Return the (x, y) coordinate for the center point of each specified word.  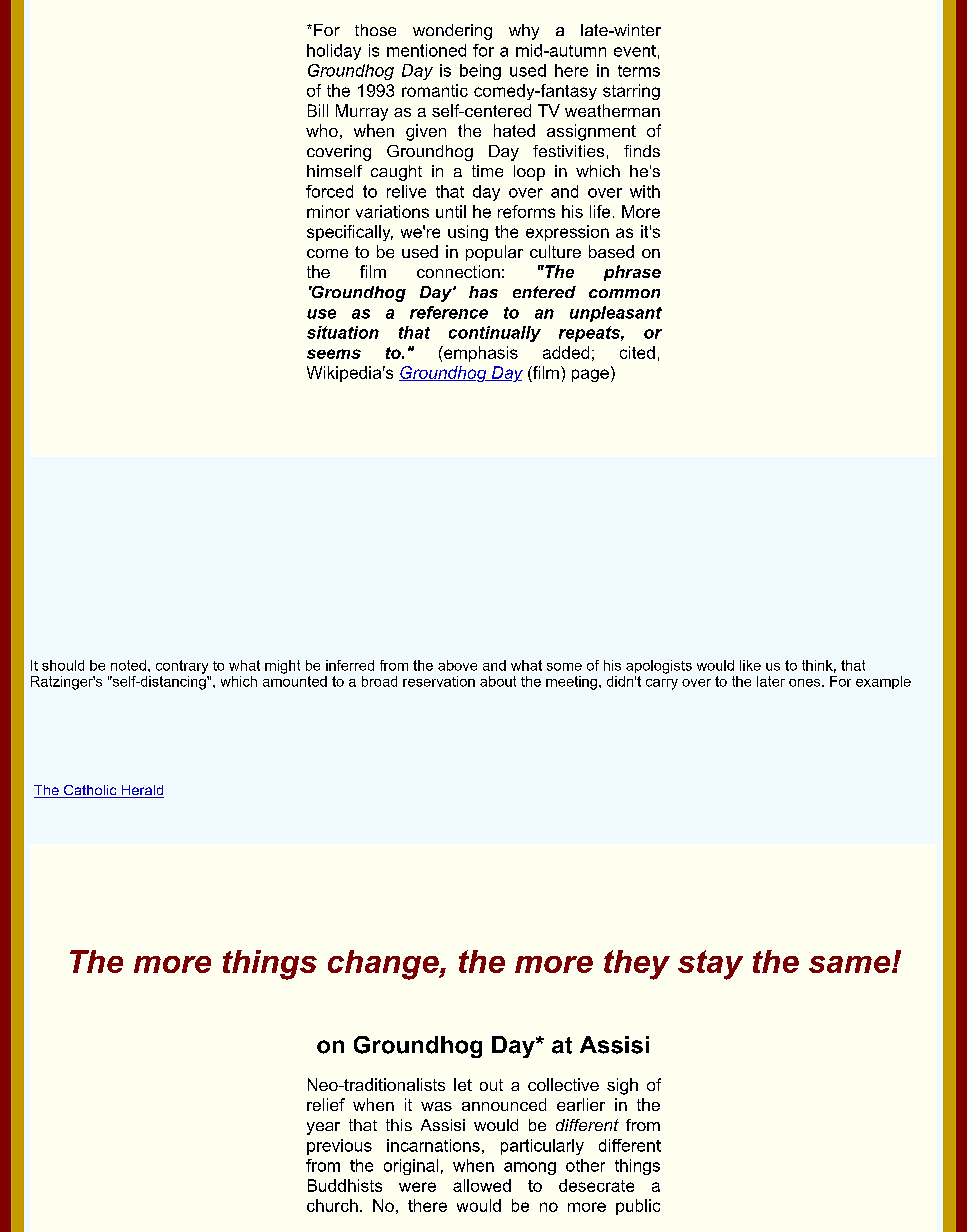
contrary (182, 667)
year (323, 1128)
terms (639, 71)
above (457, 665)
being (480, 72)
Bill (318, 110)
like (750, 665)
